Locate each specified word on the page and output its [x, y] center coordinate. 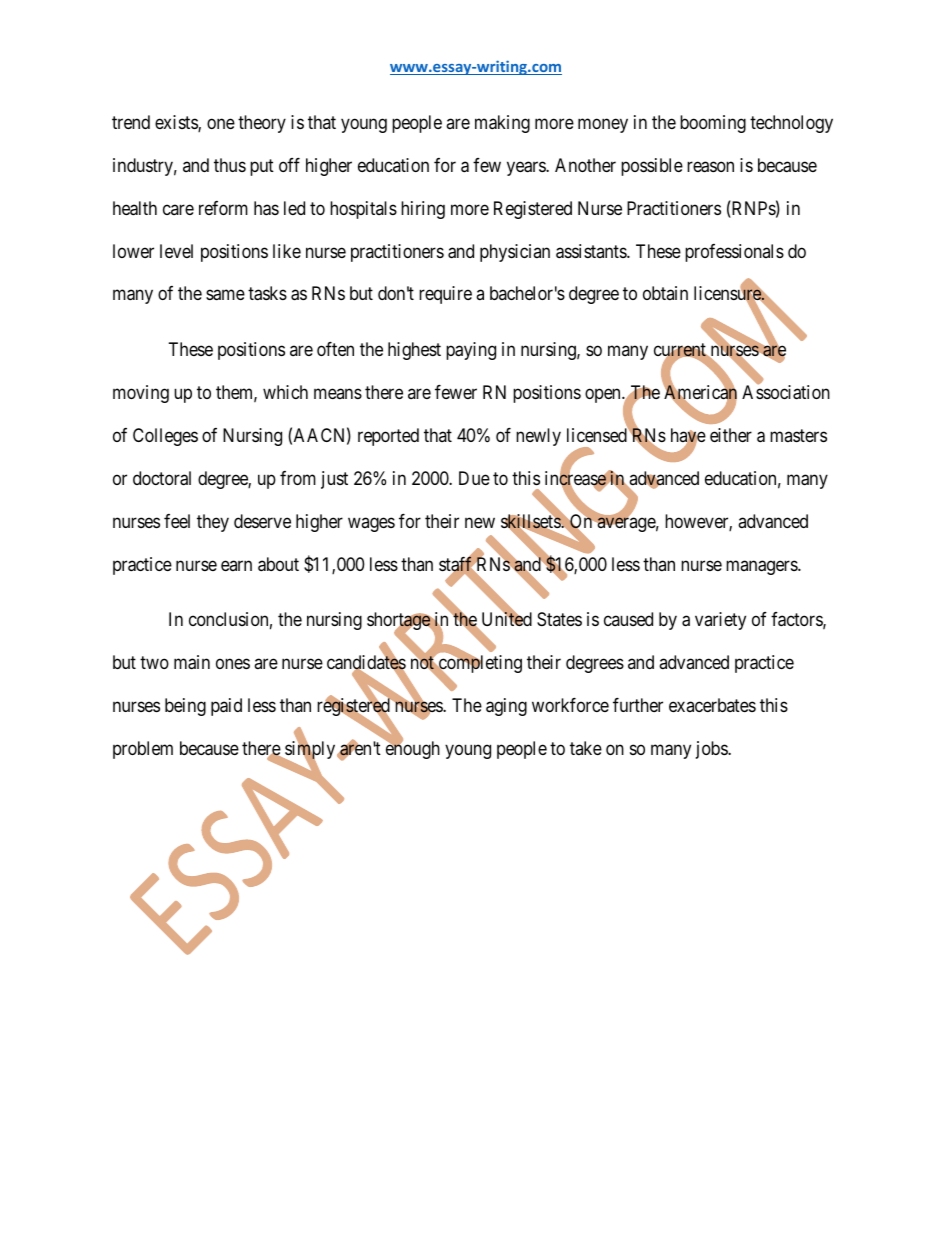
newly [538, 437]
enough [413, 749]
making [502, 124]
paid [226, 707]
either [731, 435]
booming [713, 124]
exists [177, 123]
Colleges [165, 437]
